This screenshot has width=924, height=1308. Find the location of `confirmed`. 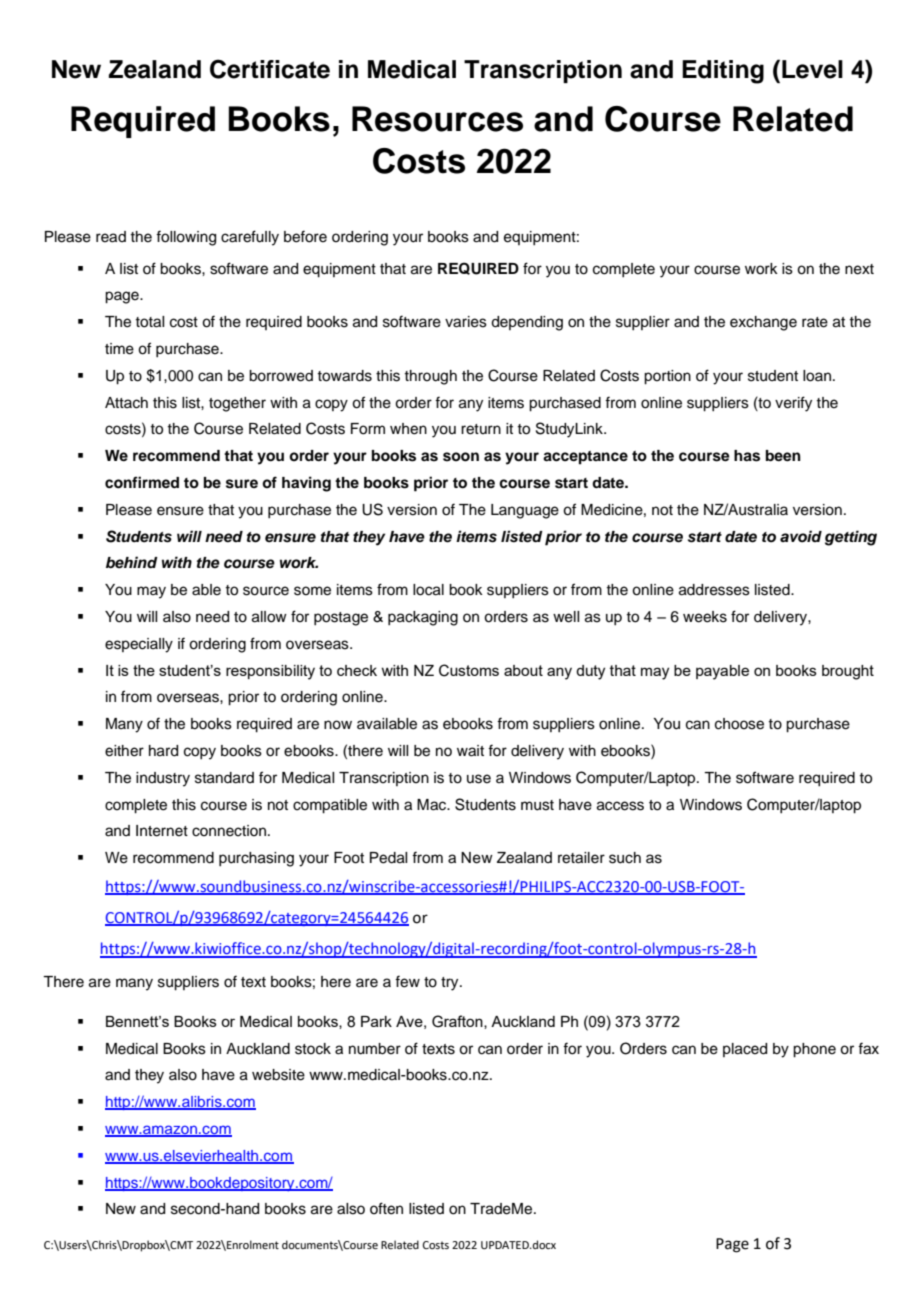

confirmed is located at coordinates (142, 482).
